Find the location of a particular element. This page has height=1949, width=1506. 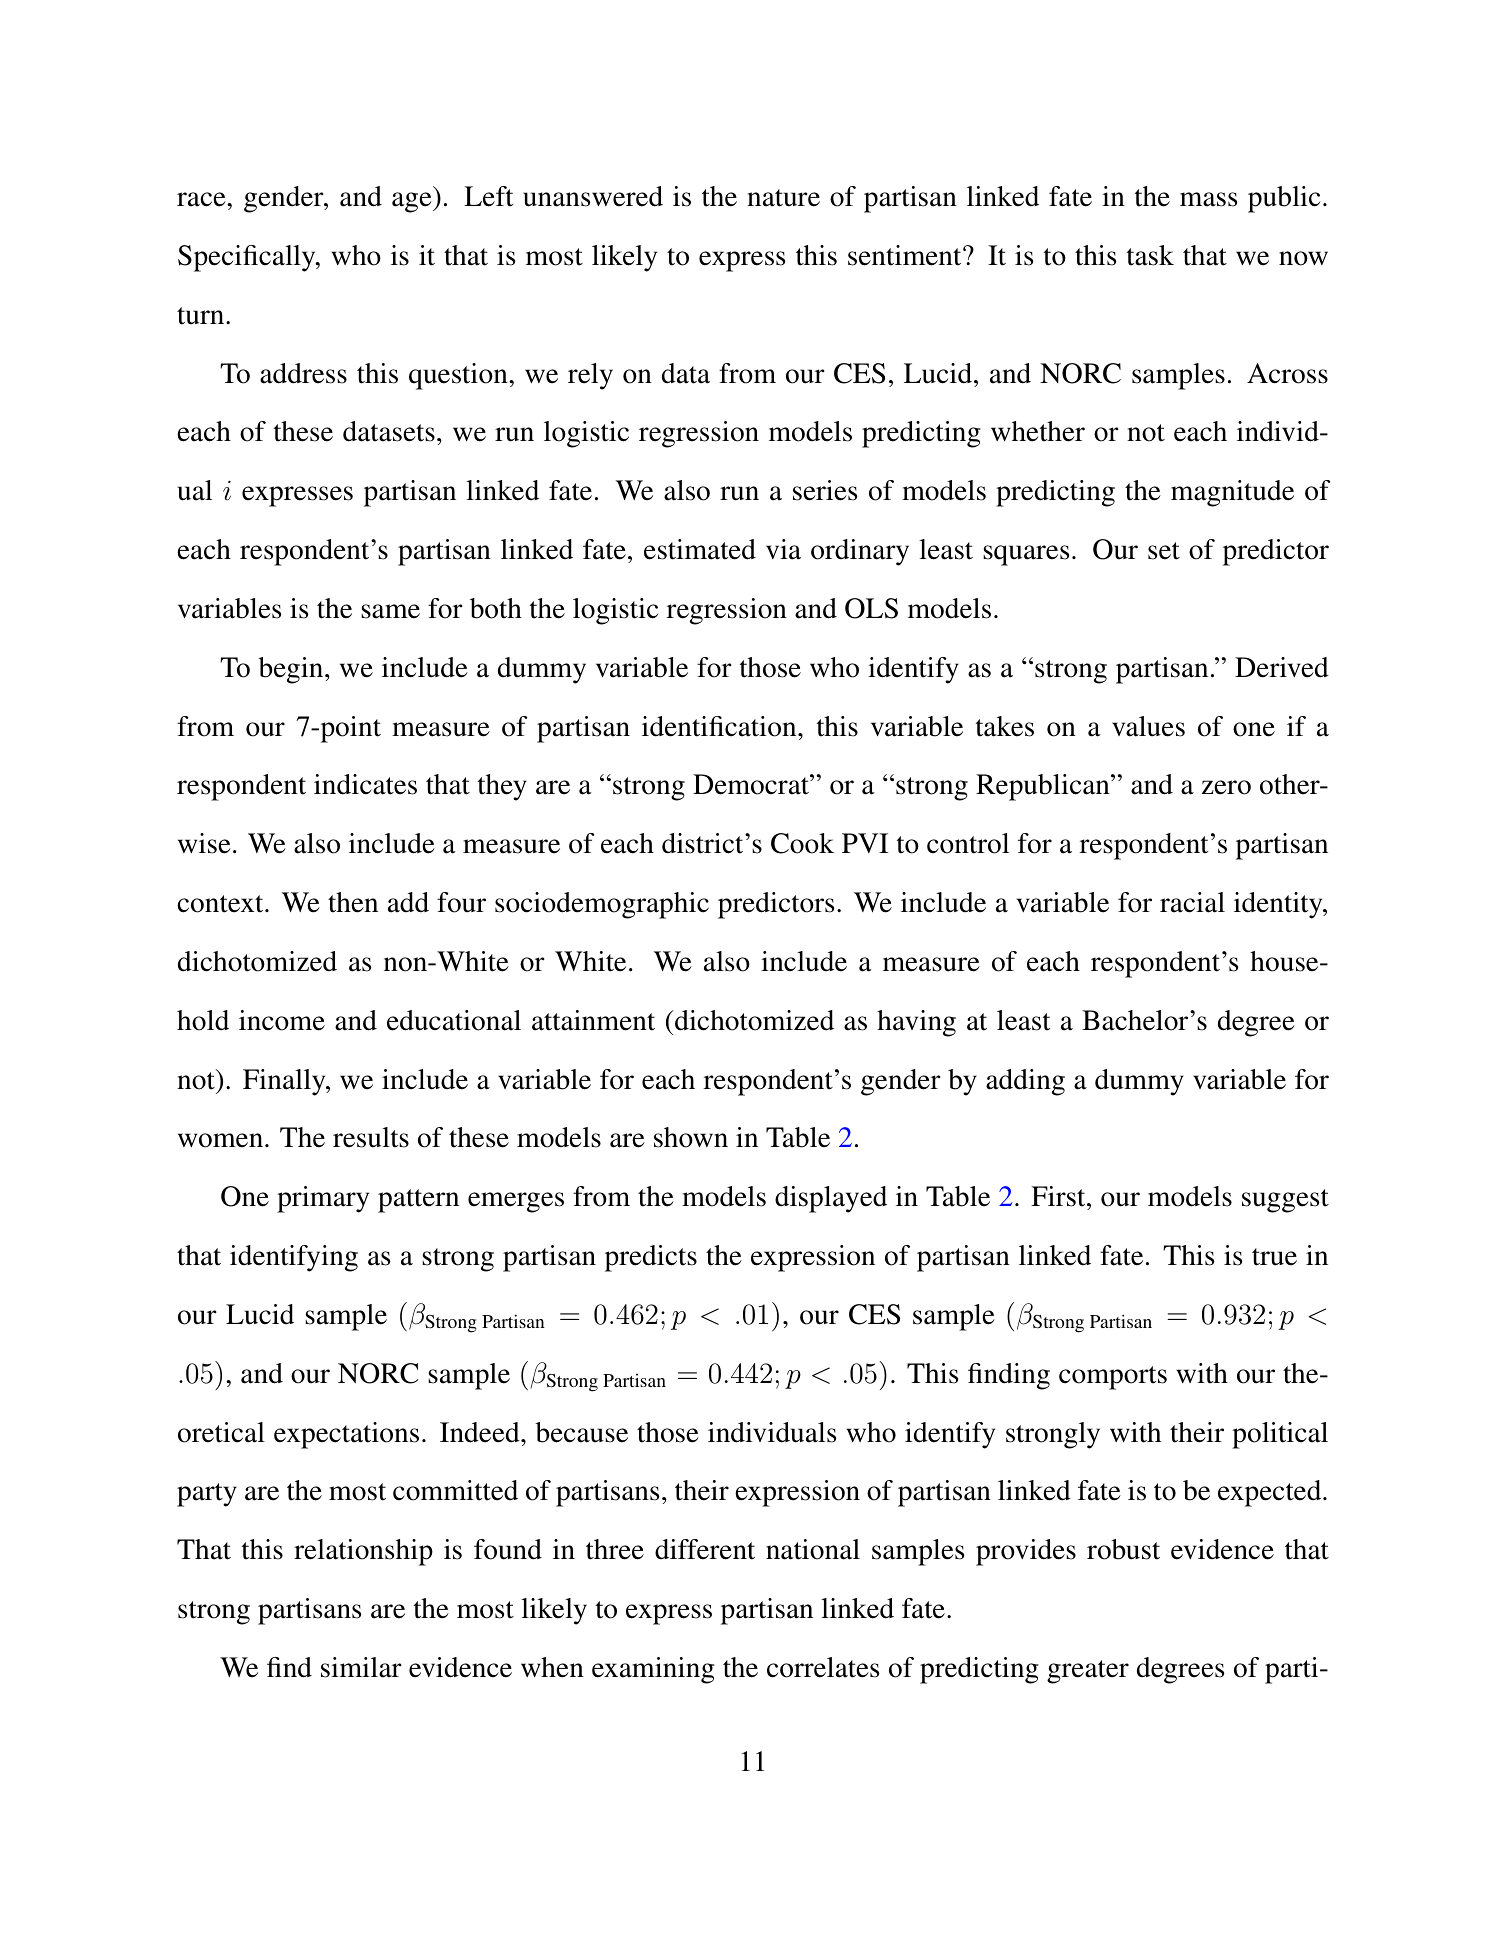

primary is located at coordinates (323, 1199).
